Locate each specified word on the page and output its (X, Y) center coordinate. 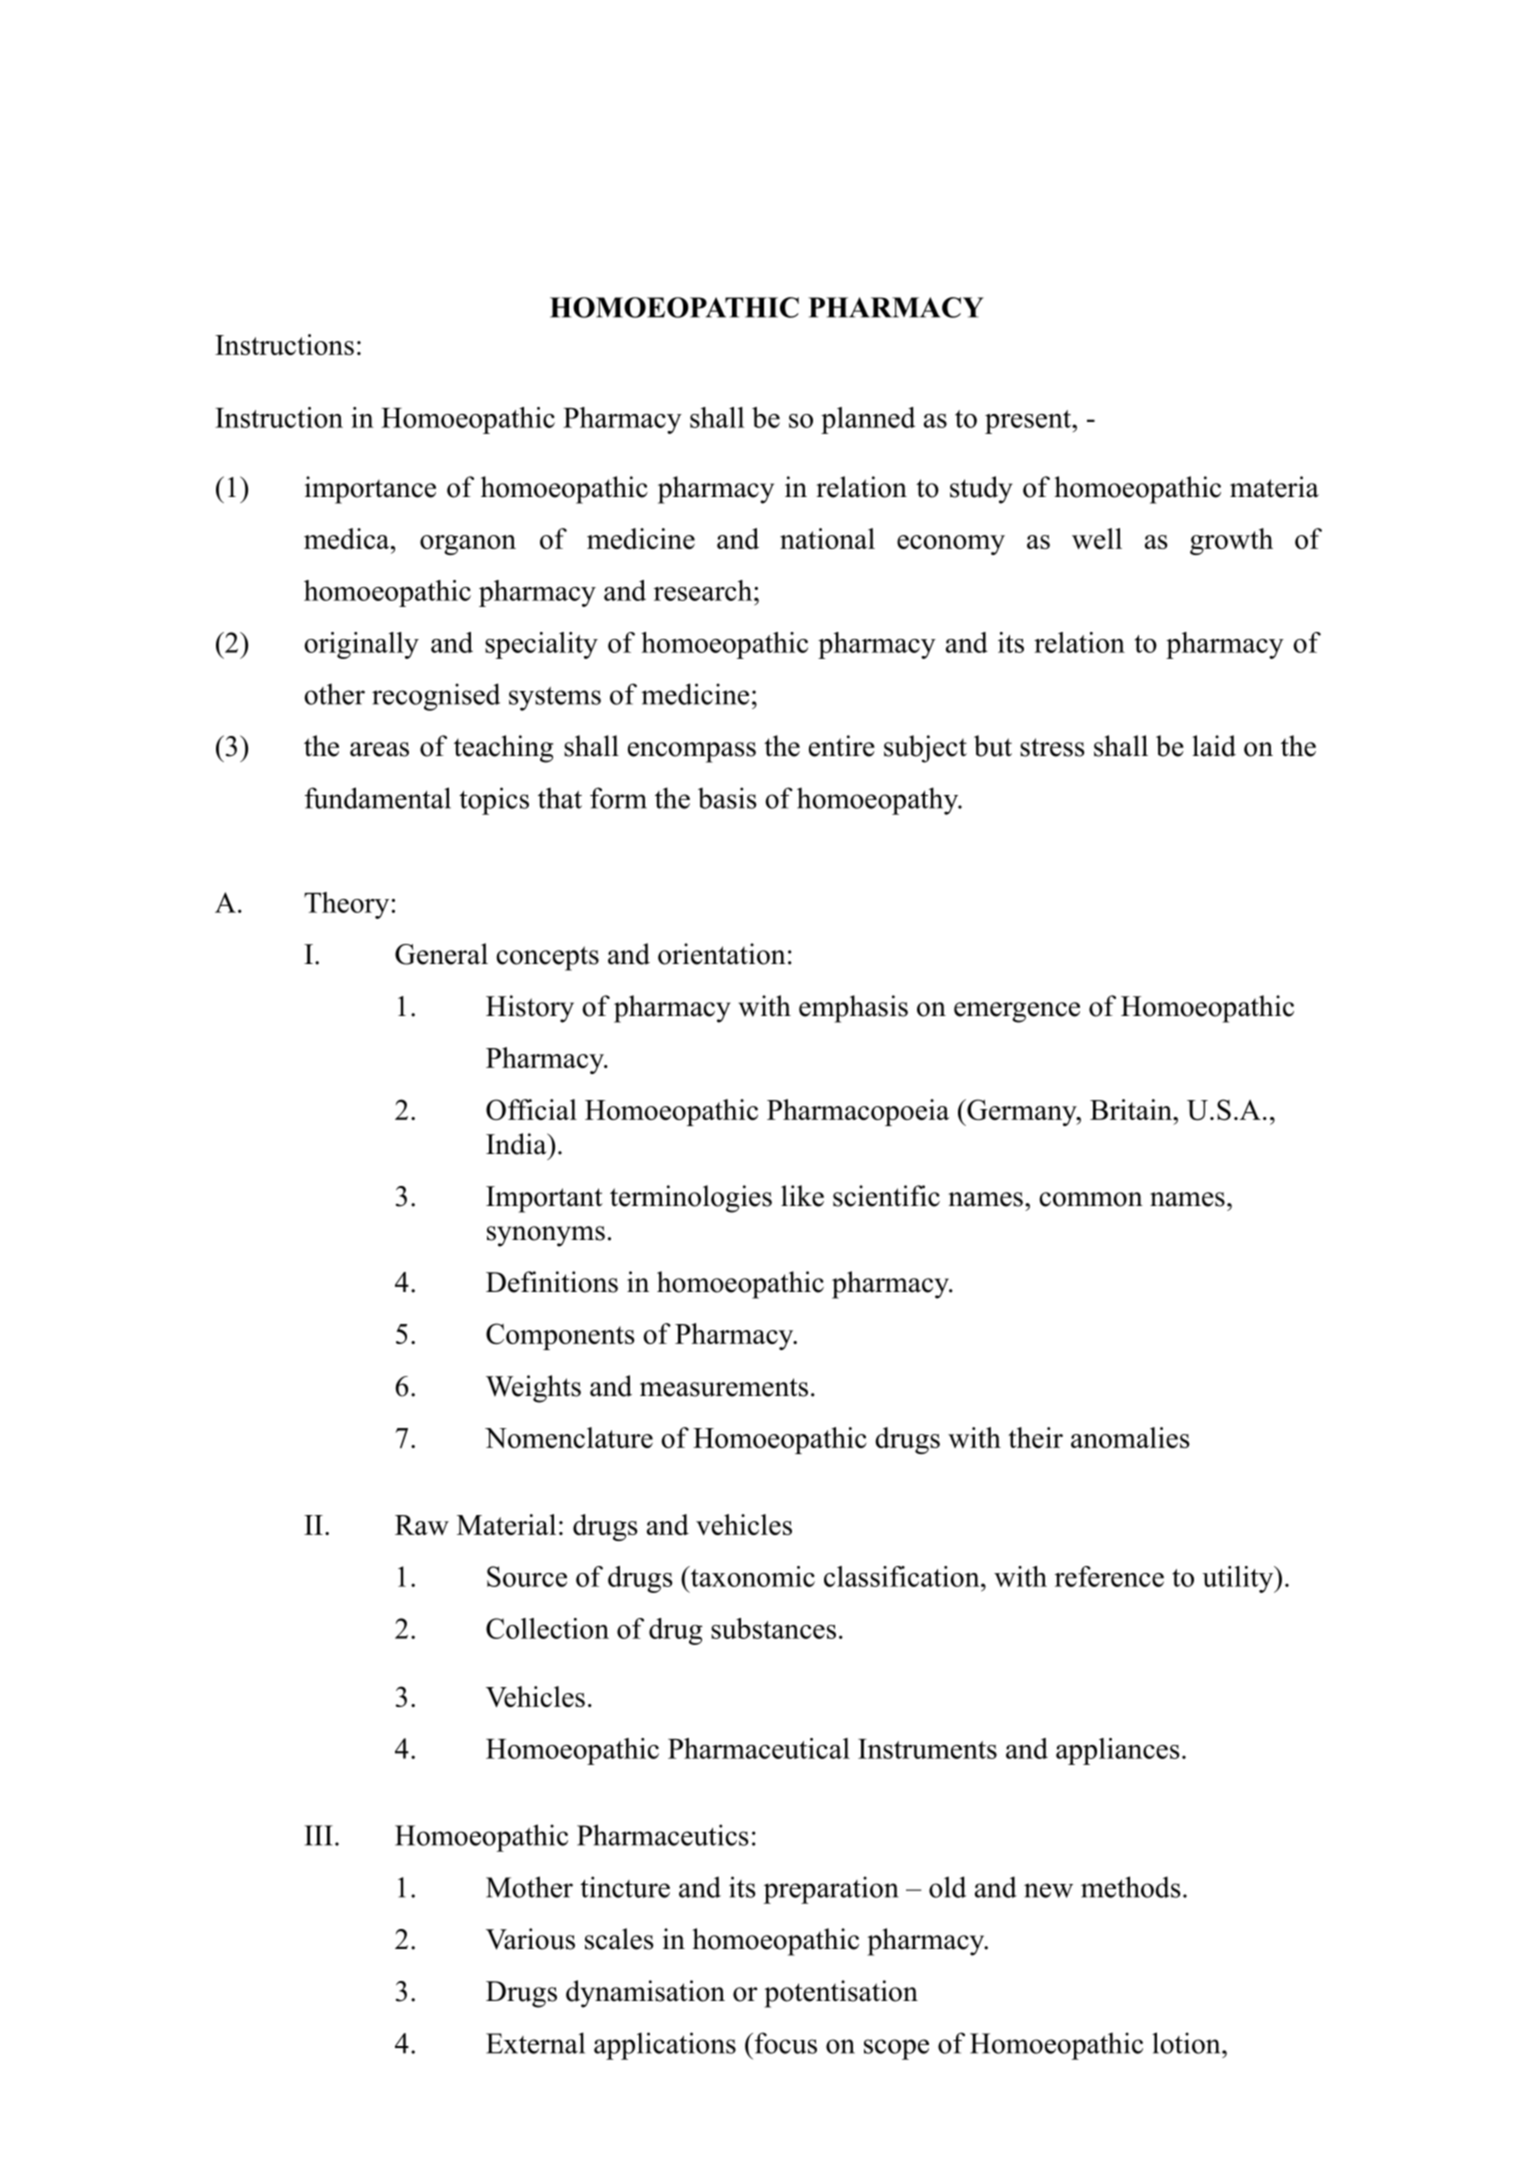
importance (370, 490)
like (802, 1196)
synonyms (546, 1236)
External (535, 2043)
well (1097, 538)
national (827, 538)
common (1091, 1199)
